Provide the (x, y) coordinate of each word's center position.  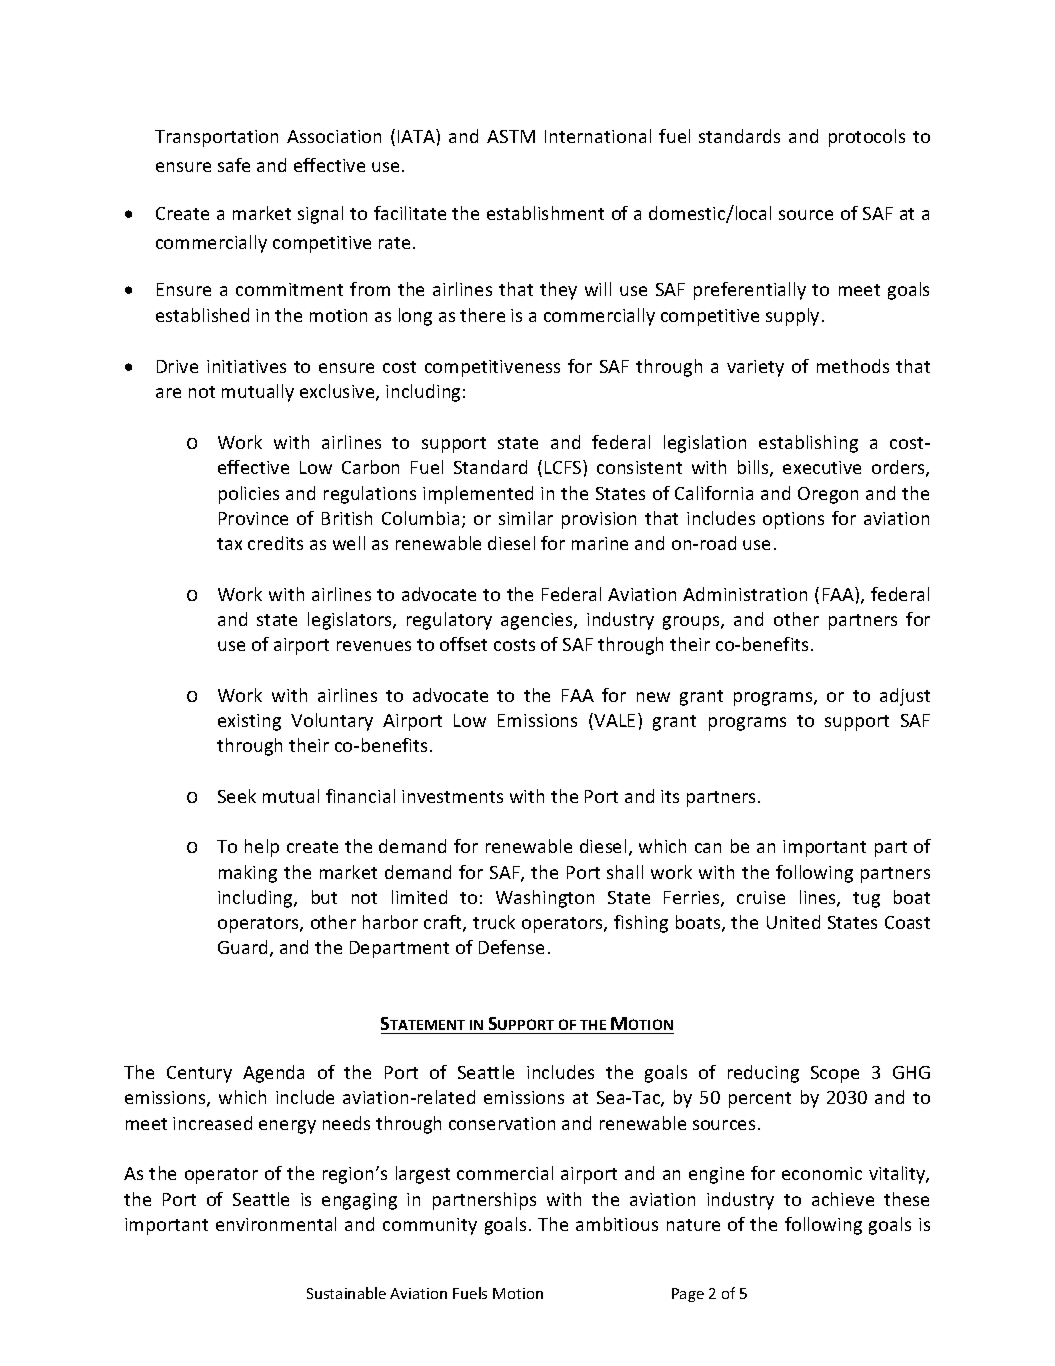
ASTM (511, 136)
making (248, 874)
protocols (867, 138)
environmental (276, 1224)
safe (234, 165)
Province (253, 518)
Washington (545, 899)
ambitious (617, 1224)
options (793, 520)
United (793, 922)
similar (526, 518)
